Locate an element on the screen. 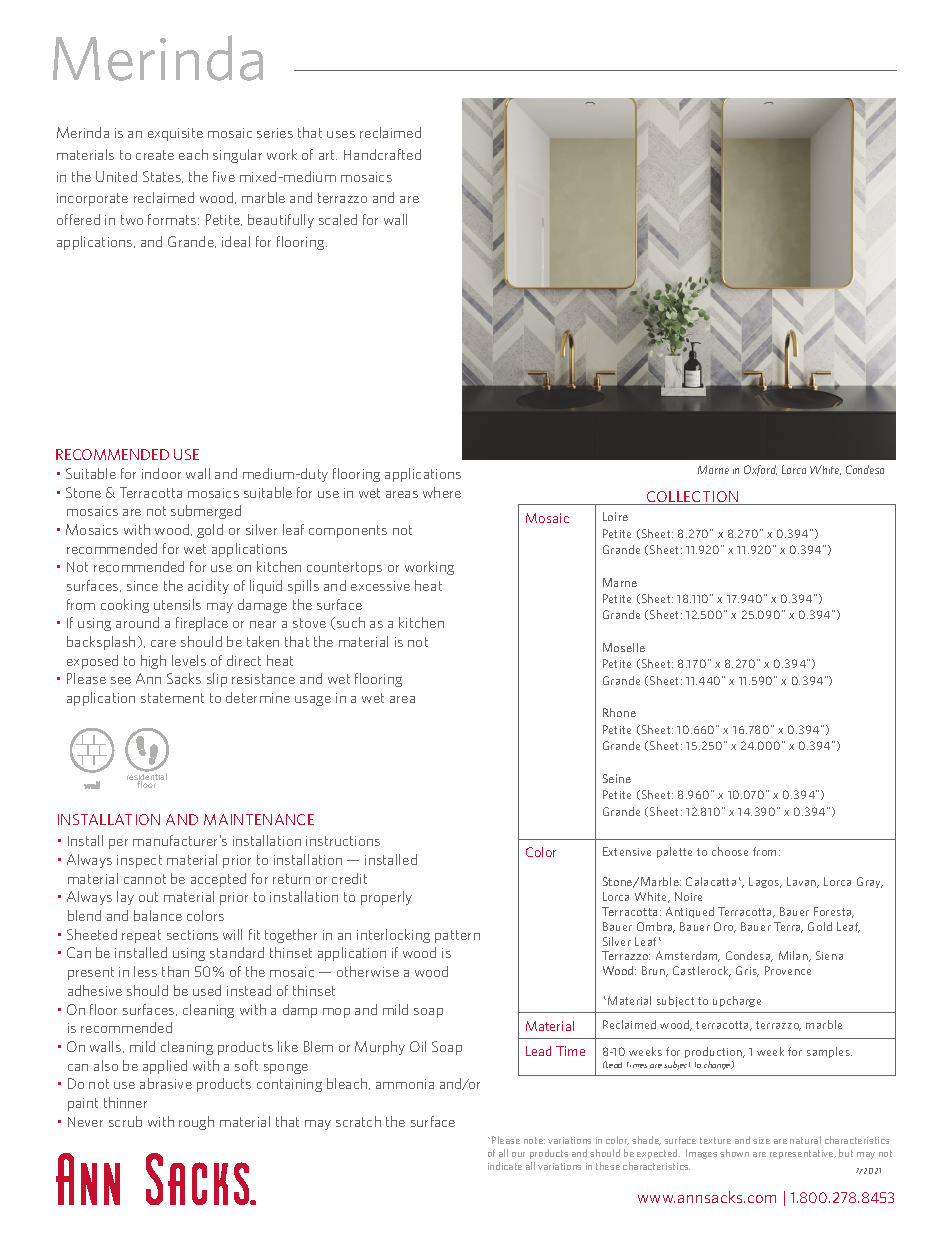  Handcrafted is located at coordinates (382, 154).
